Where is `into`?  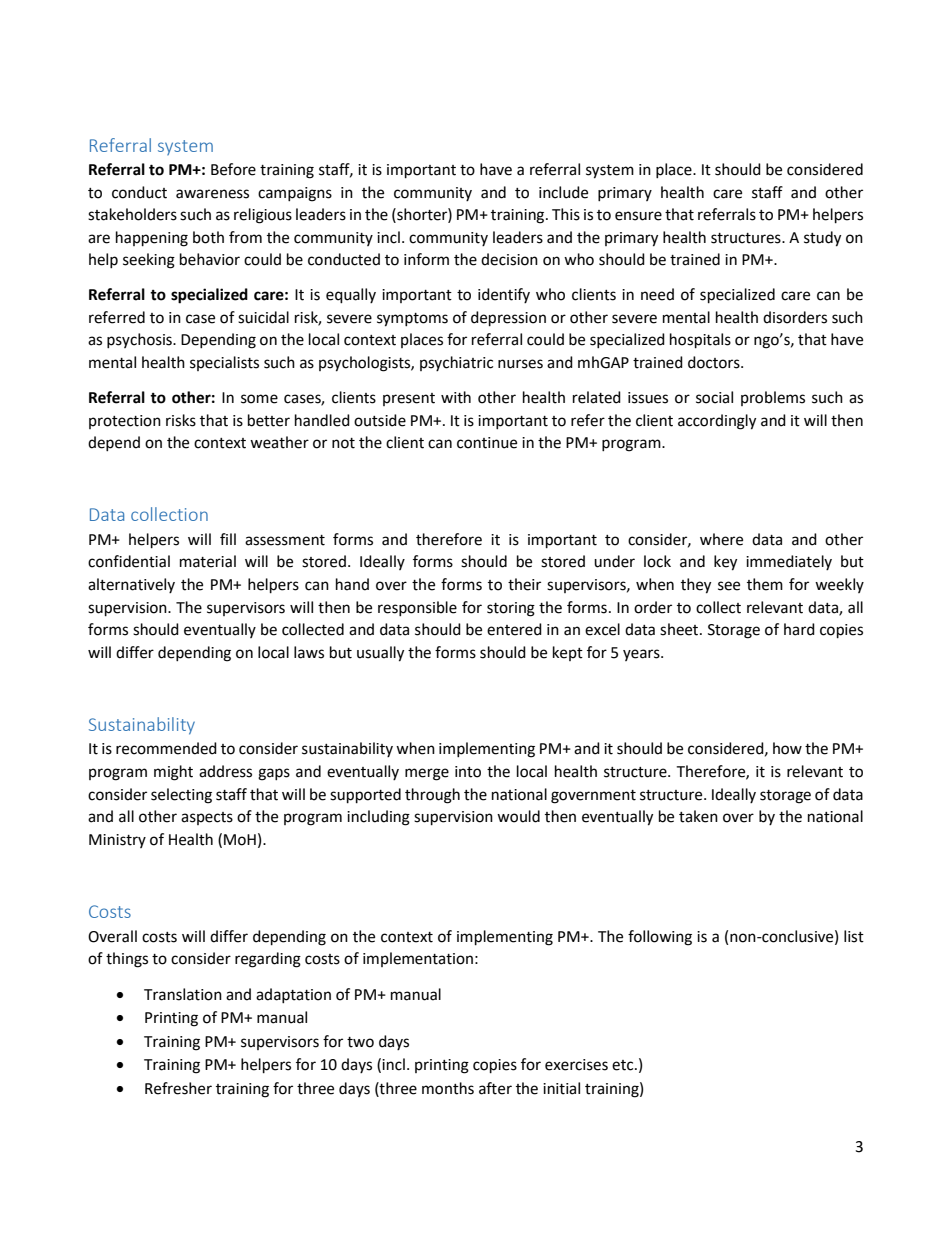
into is located at coordinates (468, 772).
